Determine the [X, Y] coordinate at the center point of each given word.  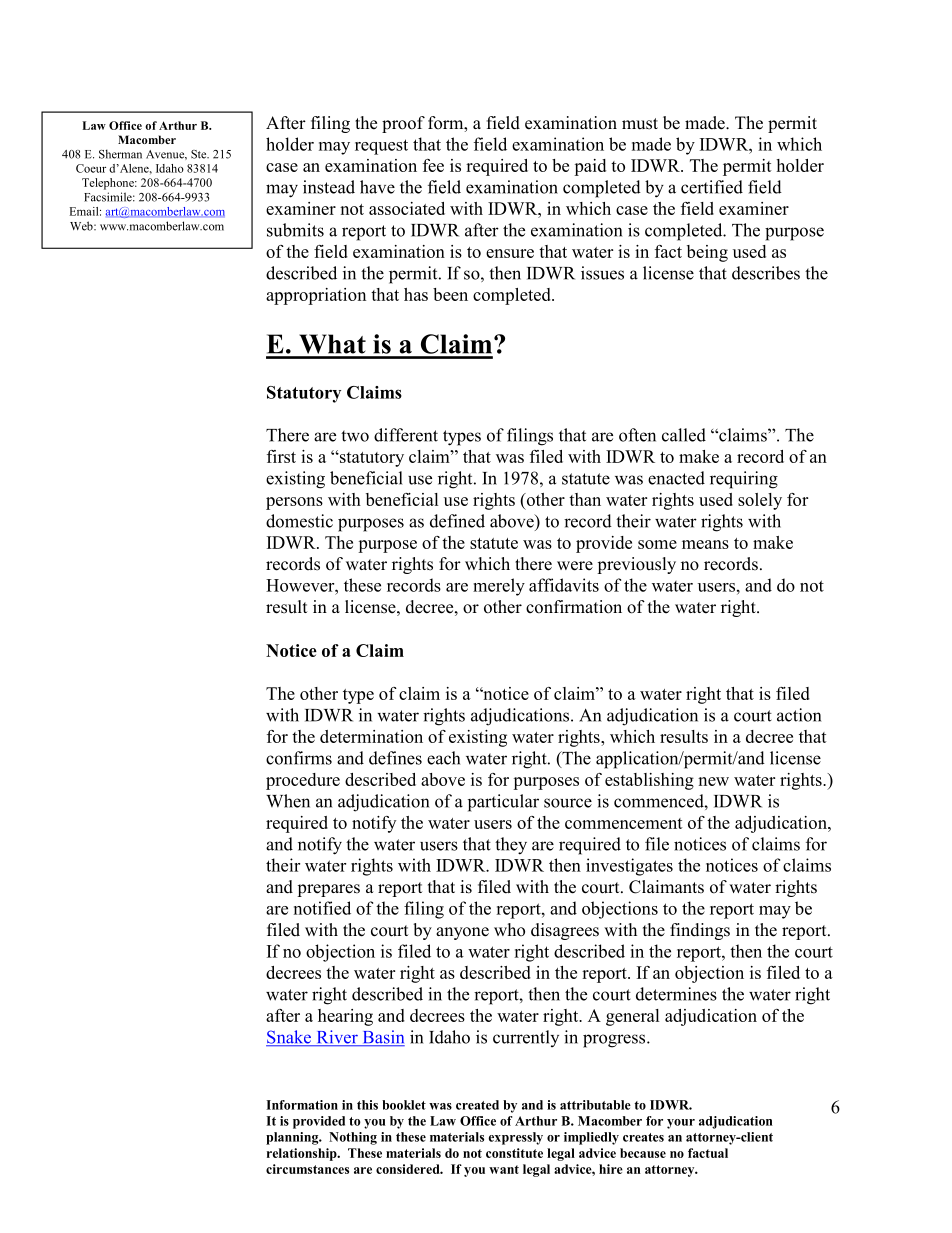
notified [322, 908]
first [281, 456]
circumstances [307, 1169]
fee [433, 165]
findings [700, 931]
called [684, 435]
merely [499, 587]
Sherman [120, 154]
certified [712, 187]
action [799, 715]
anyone [462, 933]
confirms [299, 758]
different [406, 435]
